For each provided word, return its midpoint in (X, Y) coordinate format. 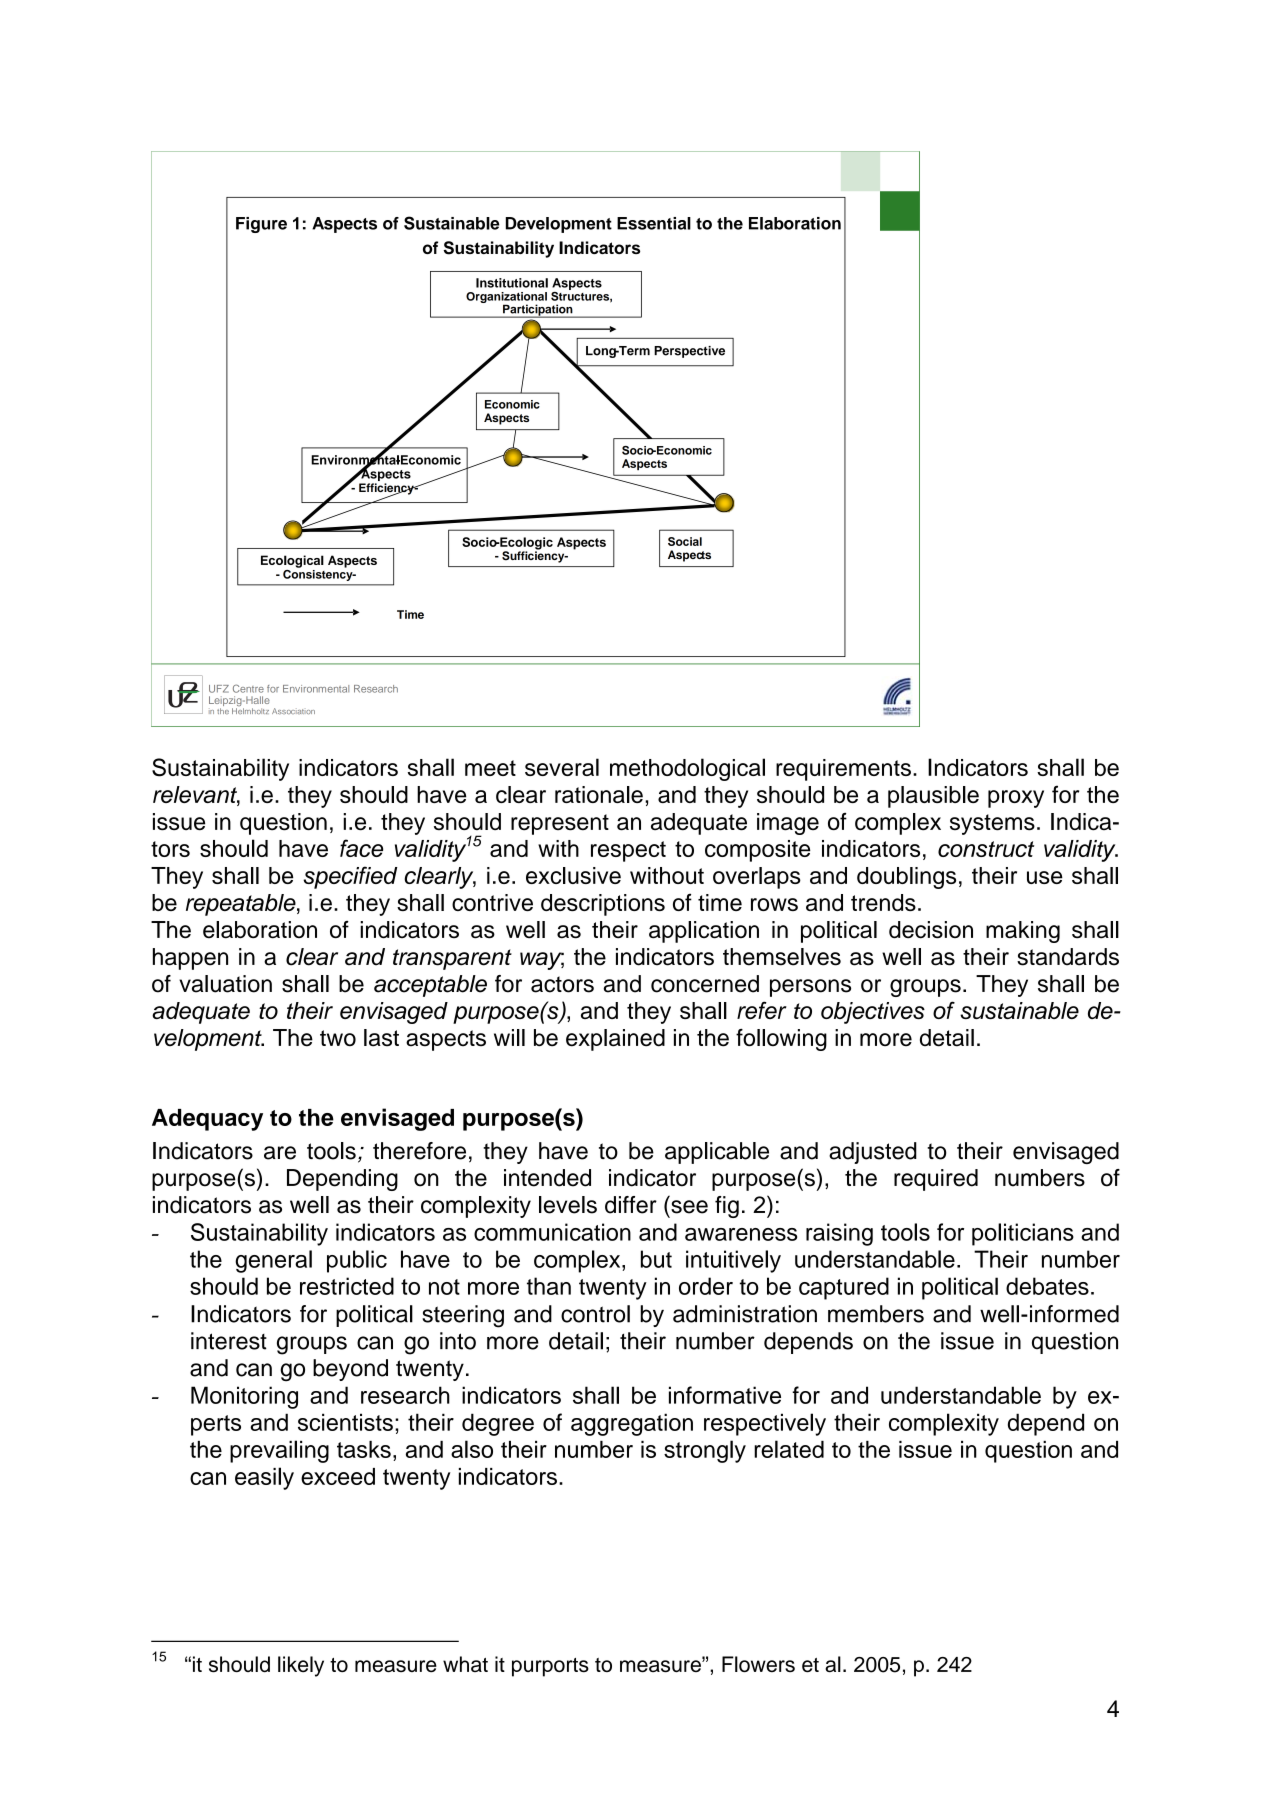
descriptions (603, 905)
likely (301, 1666)
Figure (261, 225)
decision (931, 930)
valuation (225, 984)
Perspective (689, 352)
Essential (654, 223)
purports (550, 1667)
